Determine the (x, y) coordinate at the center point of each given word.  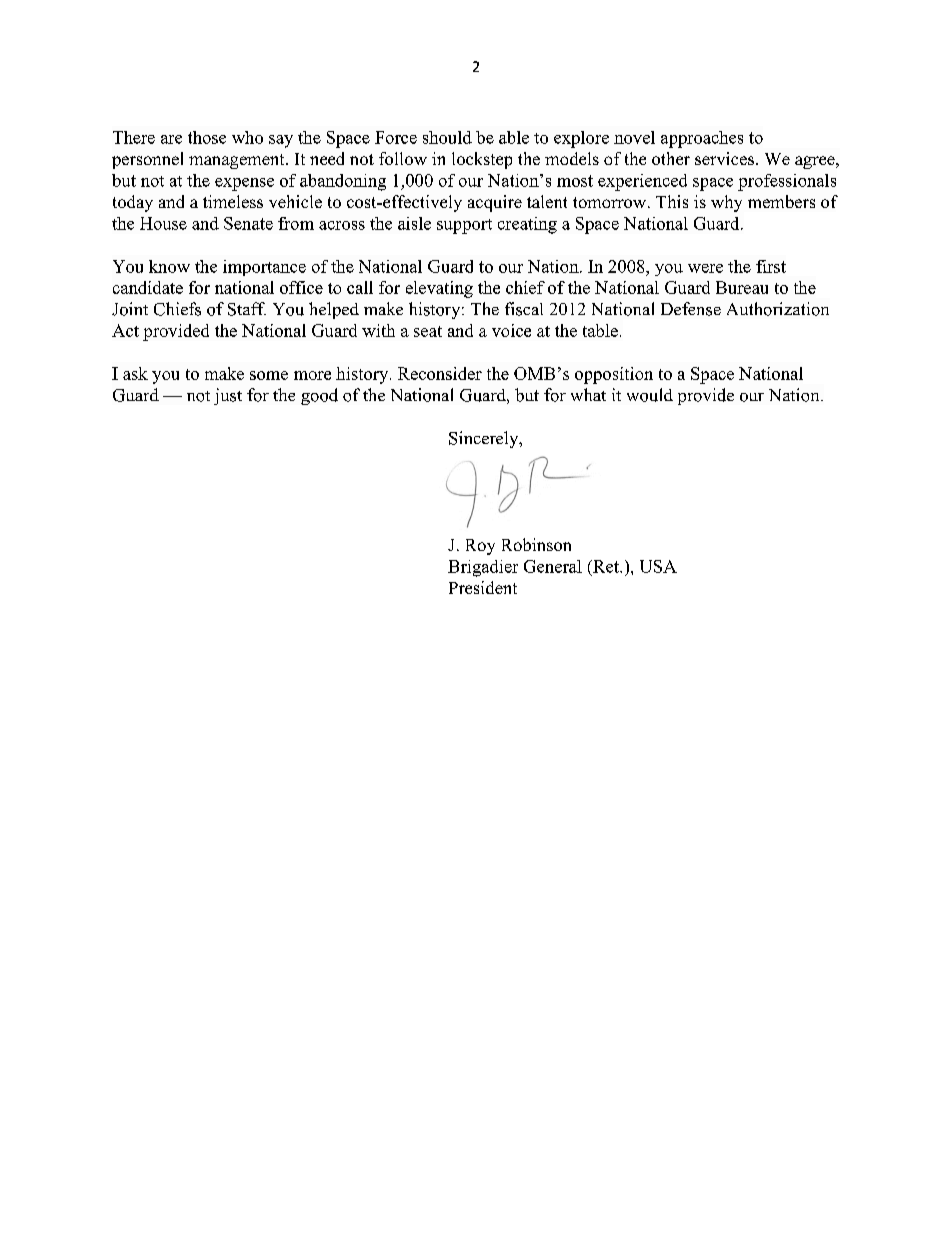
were (705, 268)
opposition (614, 375)
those (207, 137)
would (650, 395)
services (724, 158)
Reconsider (440, 373)
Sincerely (485, 439)
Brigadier (483, 568)
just (228, 396)
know (169, 266)
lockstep (482, 160)
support (464, 226)
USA (658, 566)
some (269, 375)
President (483, 587)
